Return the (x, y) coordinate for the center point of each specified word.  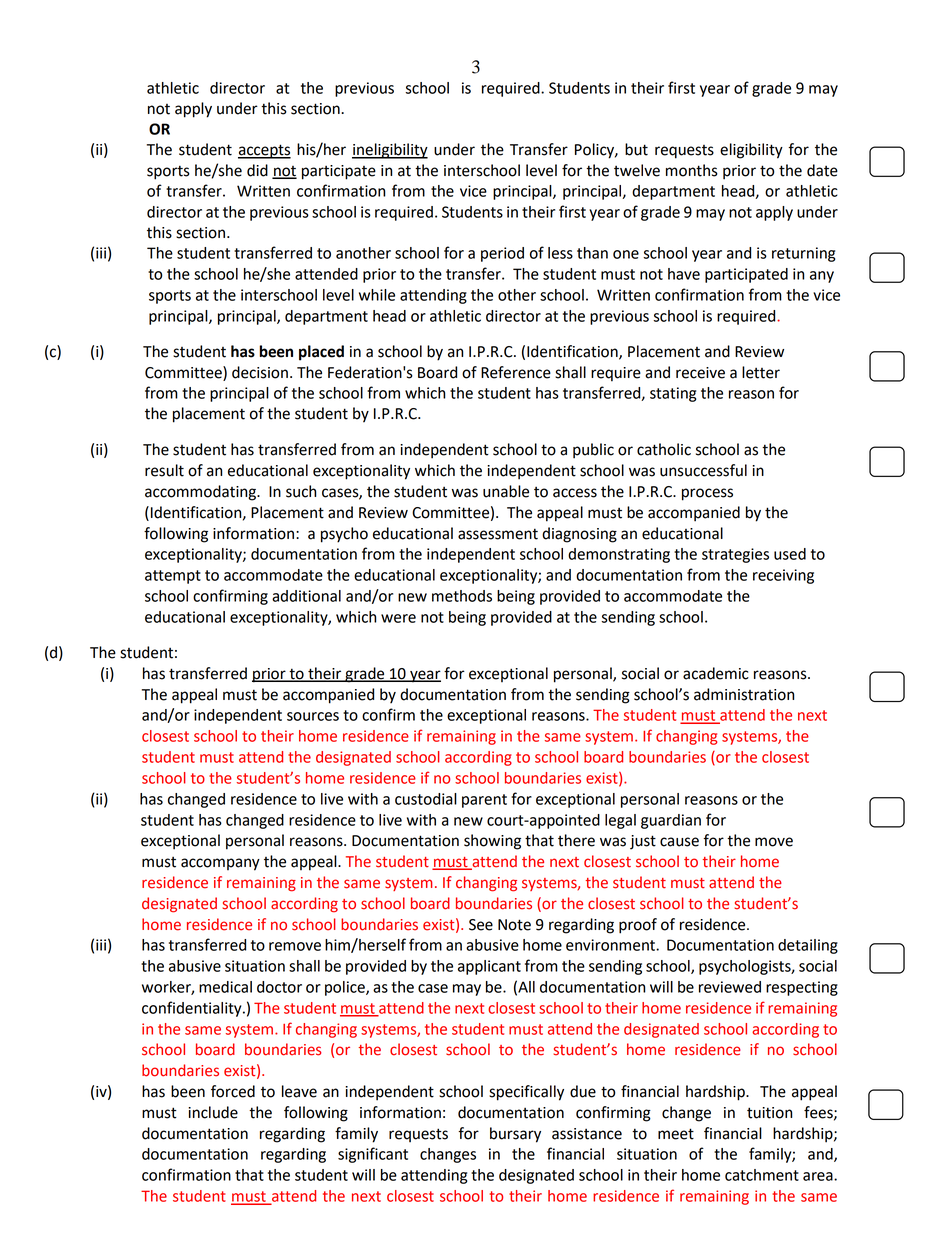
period (502, 254)
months (692, 170)
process (707, 494)
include (213, 1112)
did (257, 170)
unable (506, 491)
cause (679, 842)
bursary (515, 1135)
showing (492, 842)
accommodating (201, 493)
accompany (220, 864)
